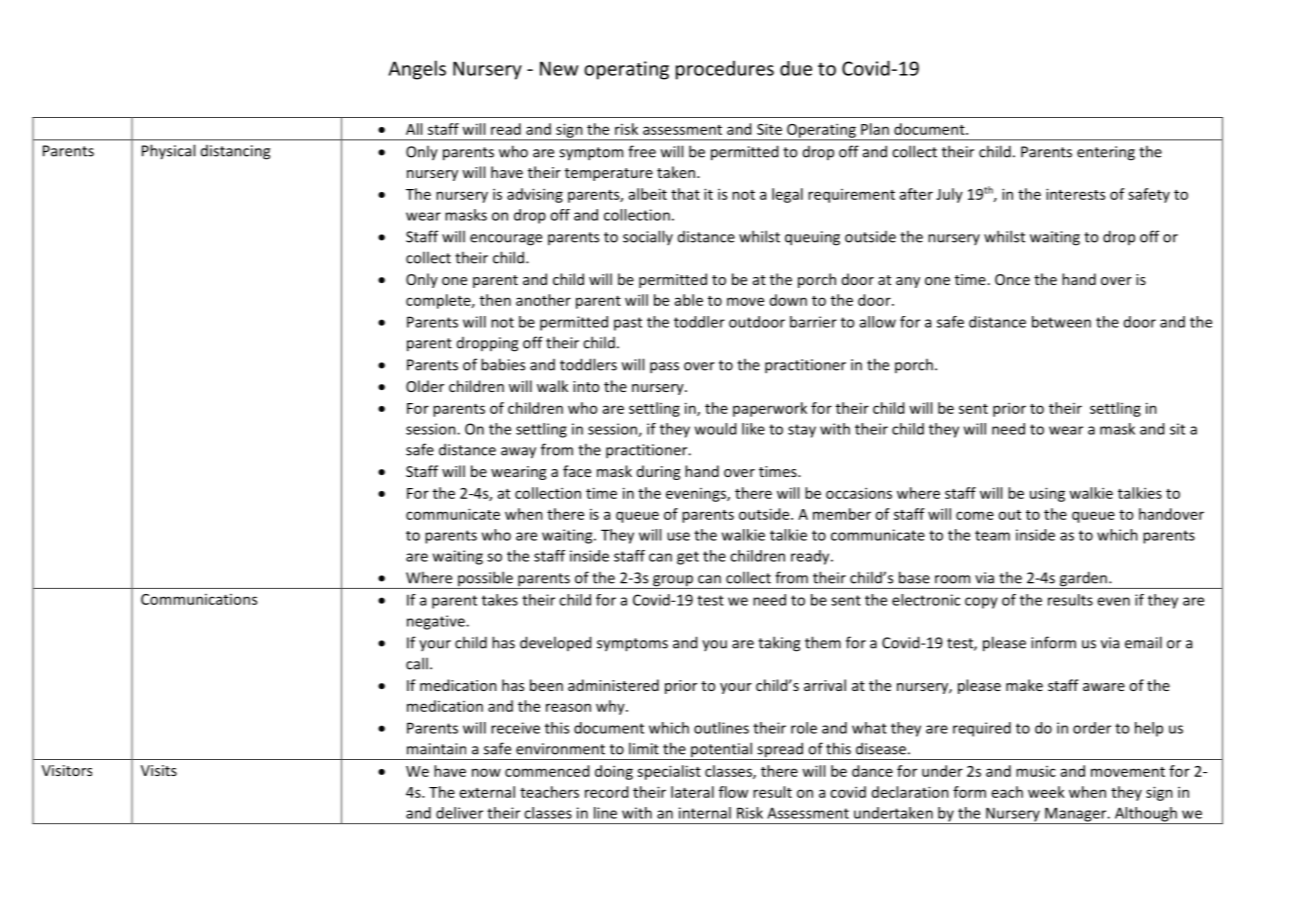  I want to click on Older, so click(425, 386).
